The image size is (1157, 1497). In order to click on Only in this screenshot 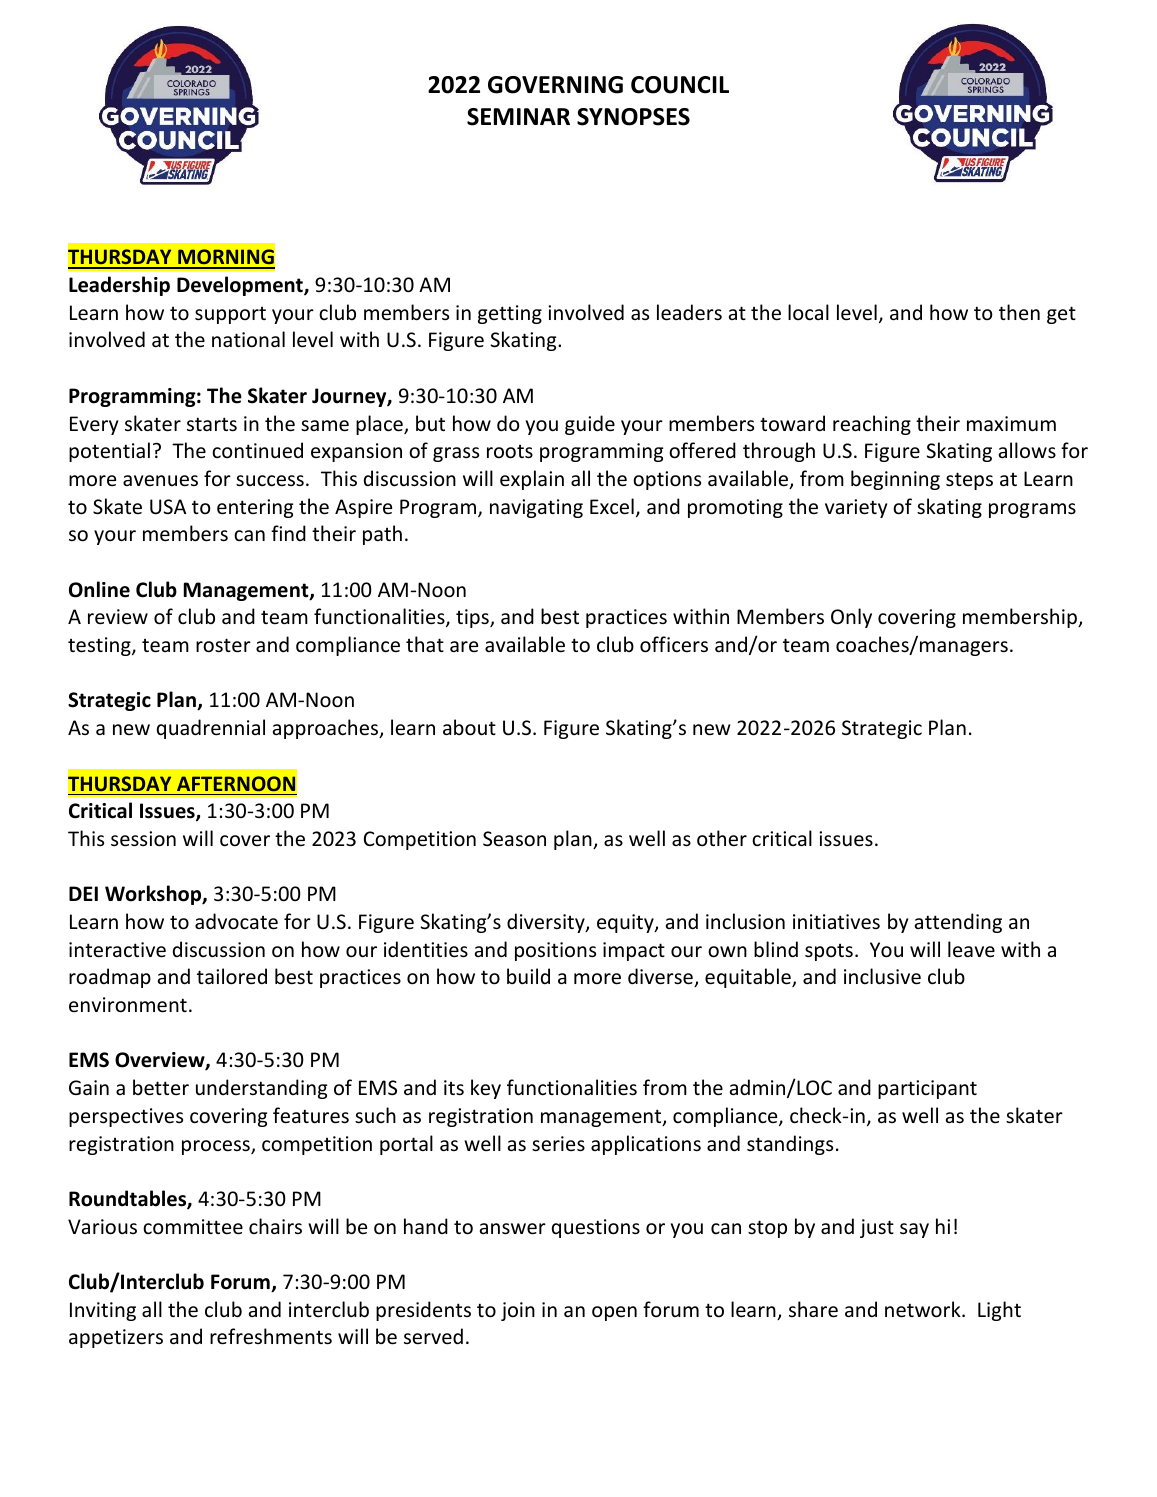, I will do `click(851, 618)`.
